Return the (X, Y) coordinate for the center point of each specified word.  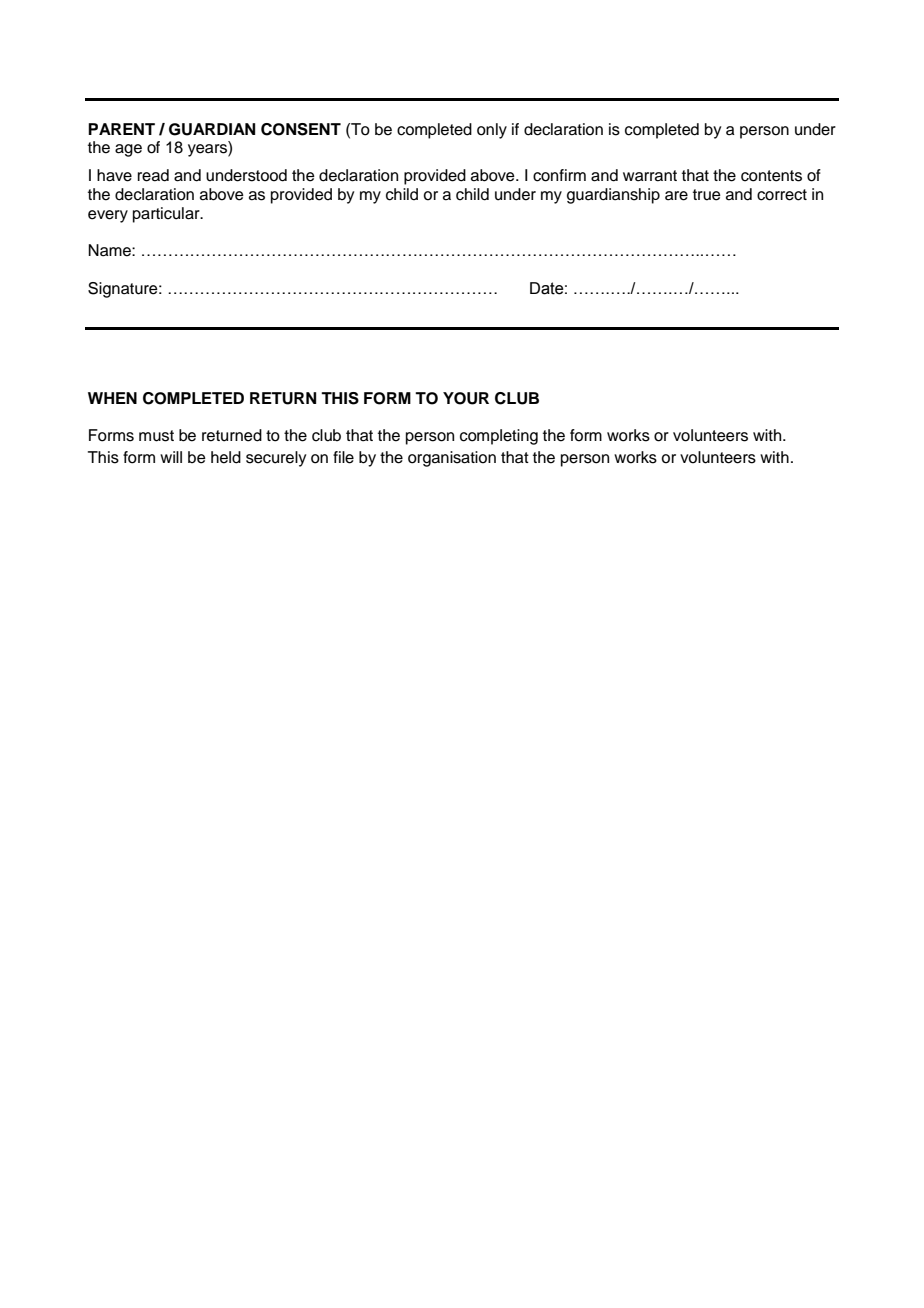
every (108, 216)
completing (499, 437)
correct (782, 195)
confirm (559, 175)
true (707, 195)
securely (276, 459)
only (492, 131)
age (128, 150)
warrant (650, 176)
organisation (452, 459)
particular (167, 215)
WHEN (112, 398)
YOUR (466, 398)
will (171, 457)
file (343, 457)
